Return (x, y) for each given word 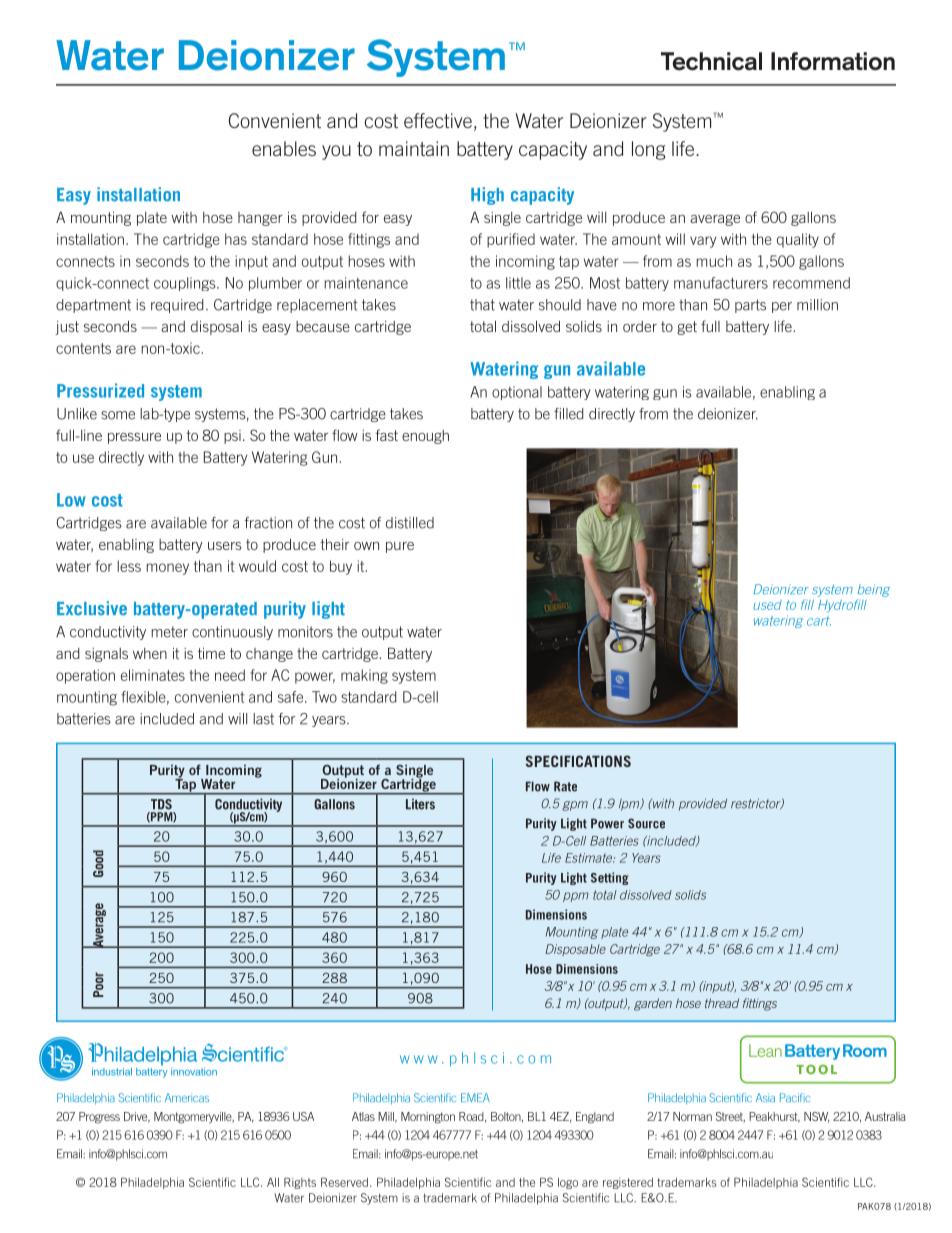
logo (568, 1183)
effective (438, 120)
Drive (137, 1117)
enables (284, 148)
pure (400, 547)
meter (170, 632)
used (767, 605)
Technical (711, 61)
